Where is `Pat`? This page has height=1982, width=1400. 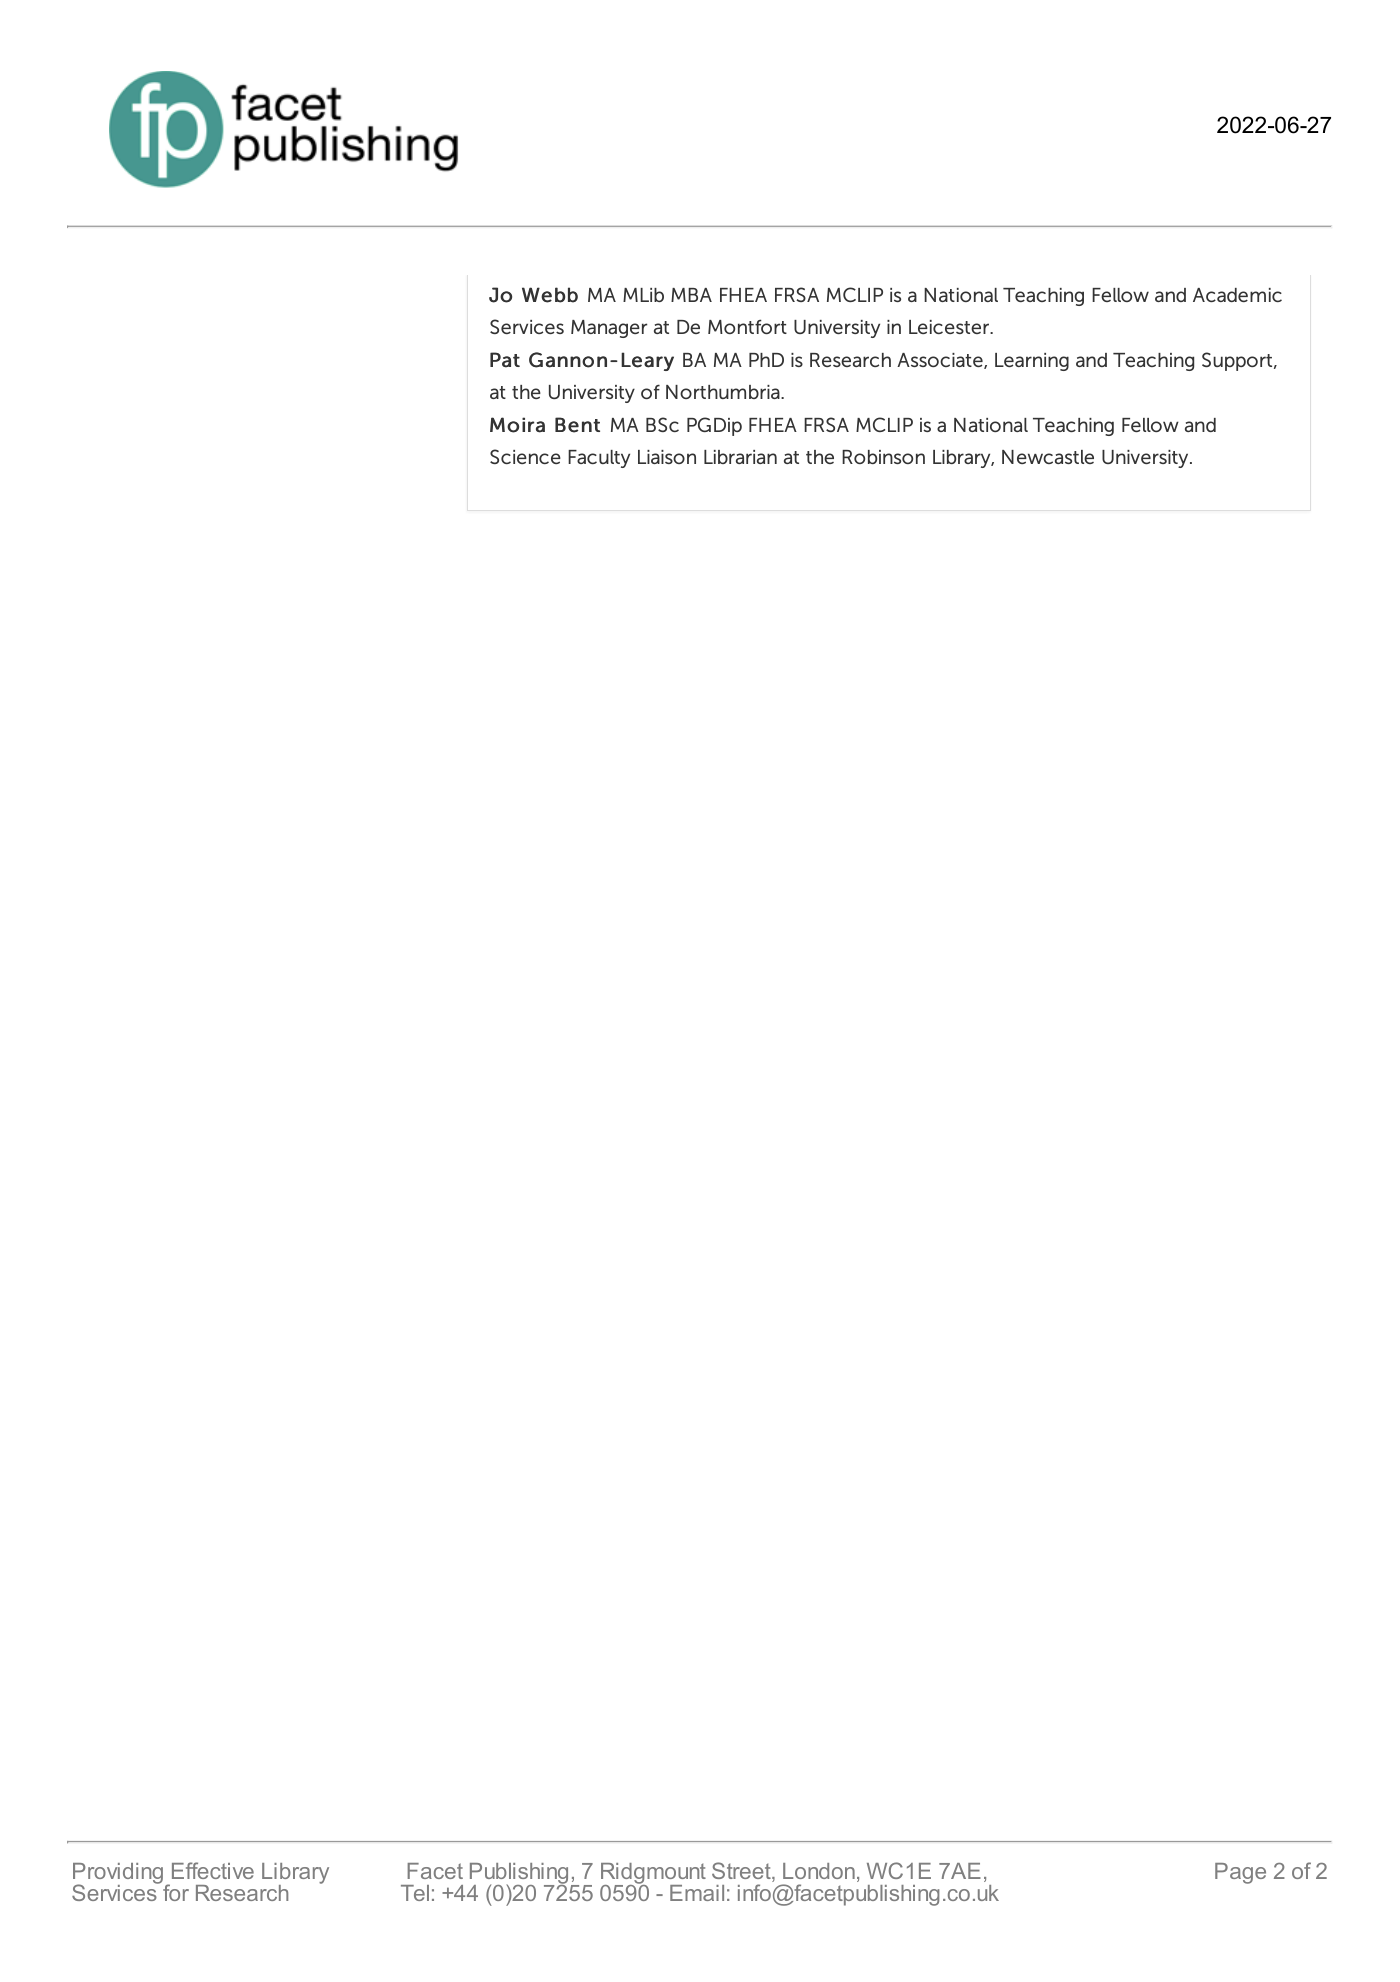
Pat is located at coordinates (505, 360).
